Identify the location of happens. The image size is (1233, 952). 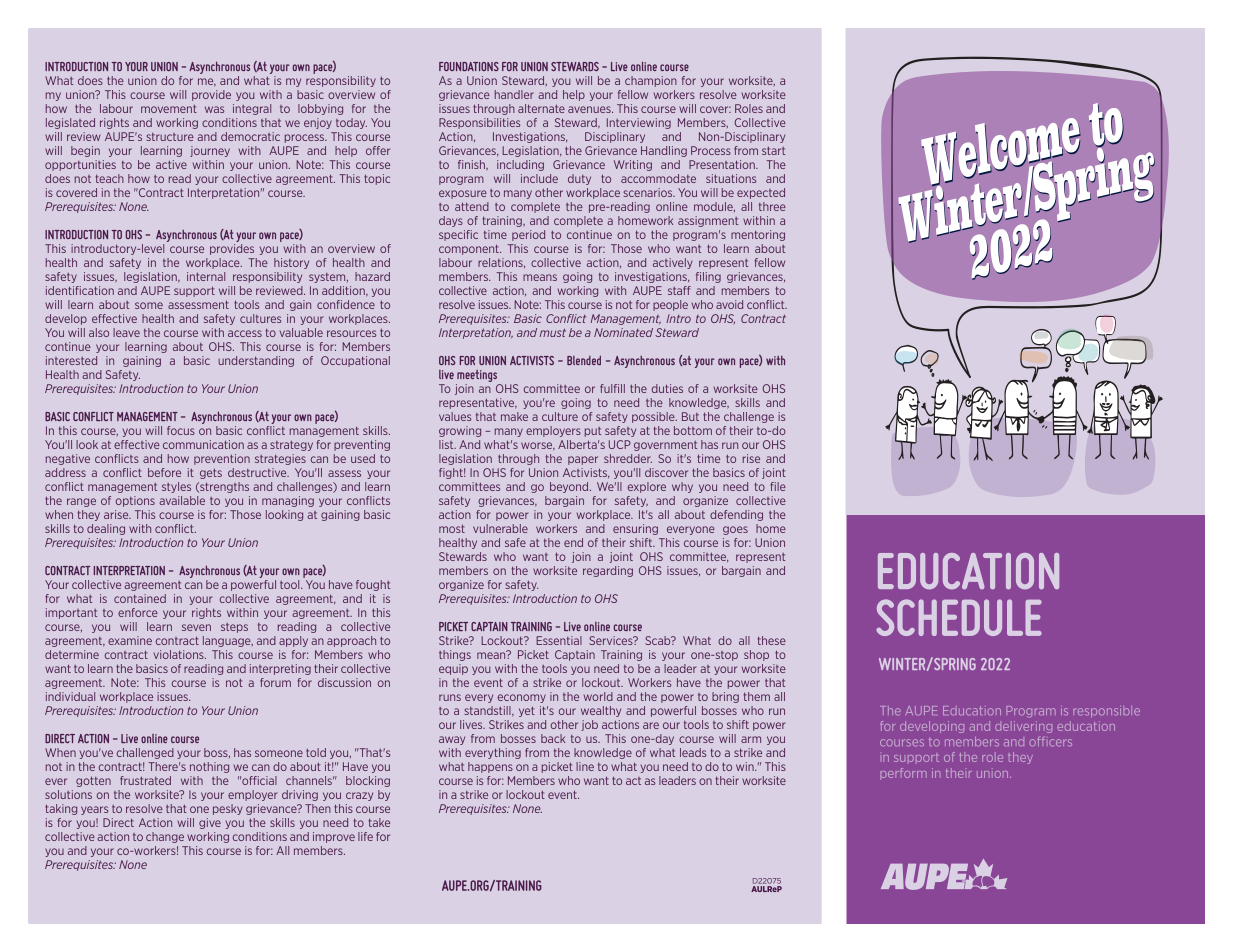
(490, 767).
